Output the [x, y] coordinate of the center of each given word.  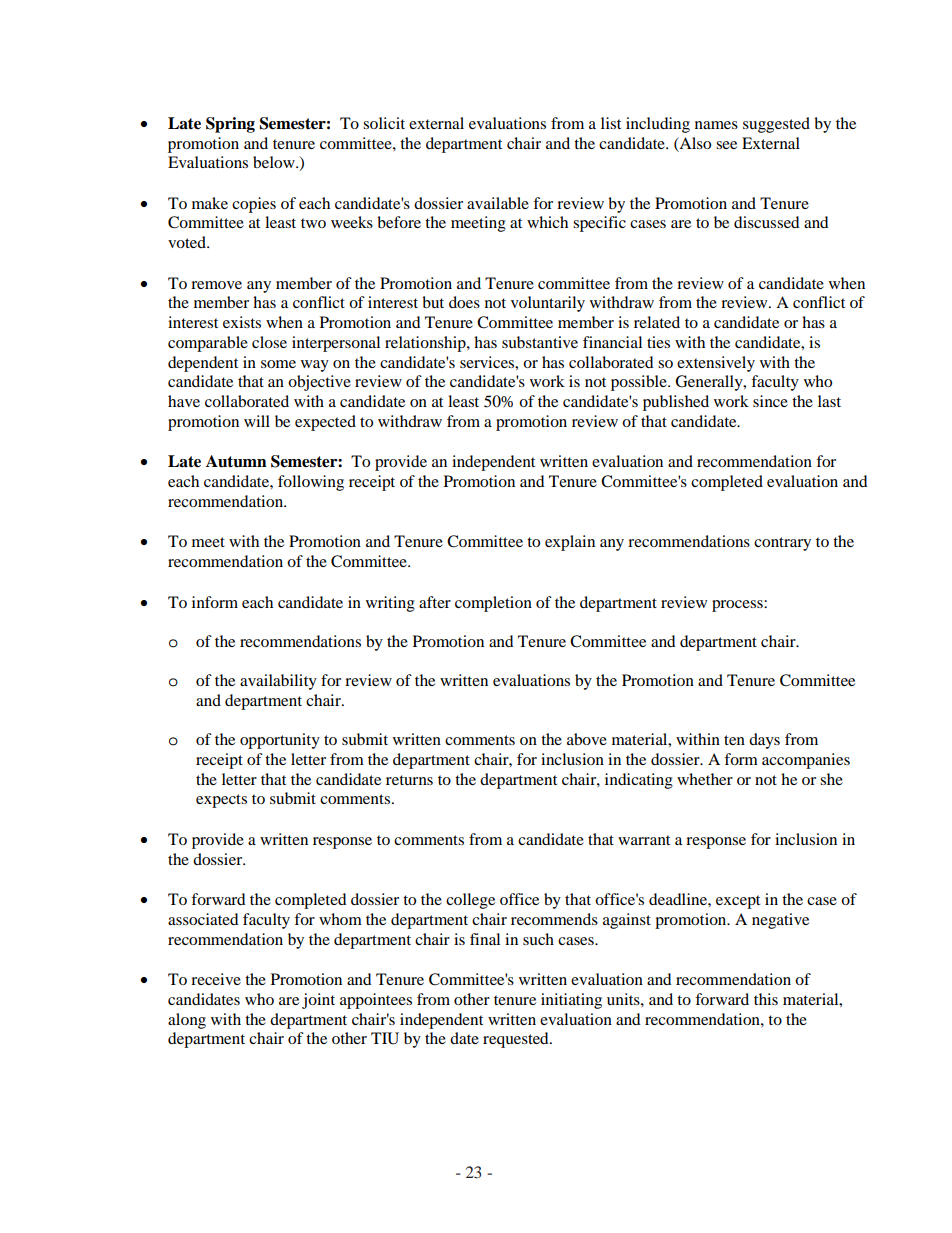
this [766, 999]
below [275, 162]
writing [390, 604]
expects [221, 801]
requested [517, 1040]
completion [493, 604]
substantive [540, 342]
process [738, 606]
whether [705, 779]
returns [409, 780]
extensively [716, 364]
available [498, 203]
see [726, 145]
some [278, 364]
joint [318, 1001]
